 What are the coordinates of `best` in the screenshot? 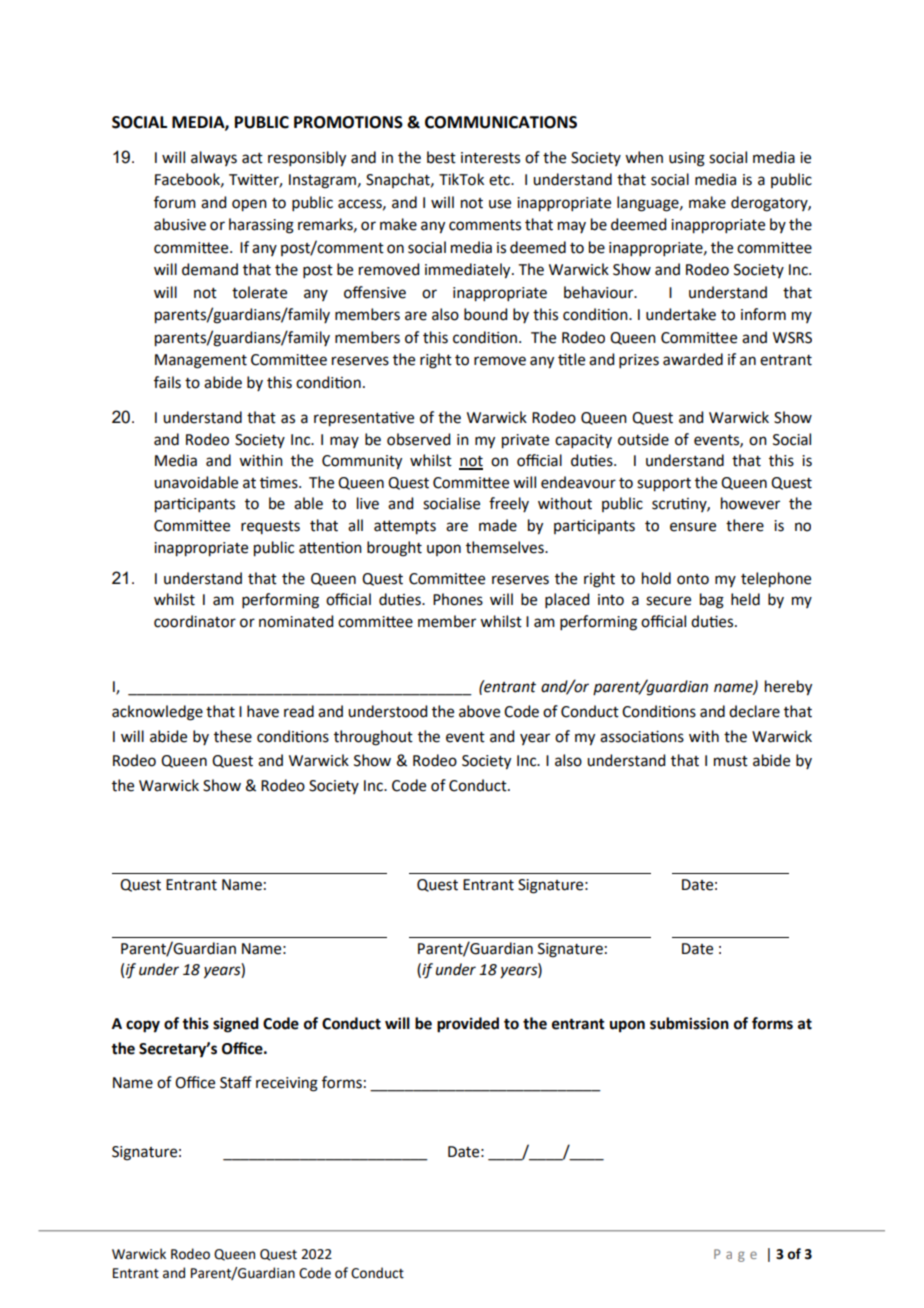 It's located at (441, 157).
